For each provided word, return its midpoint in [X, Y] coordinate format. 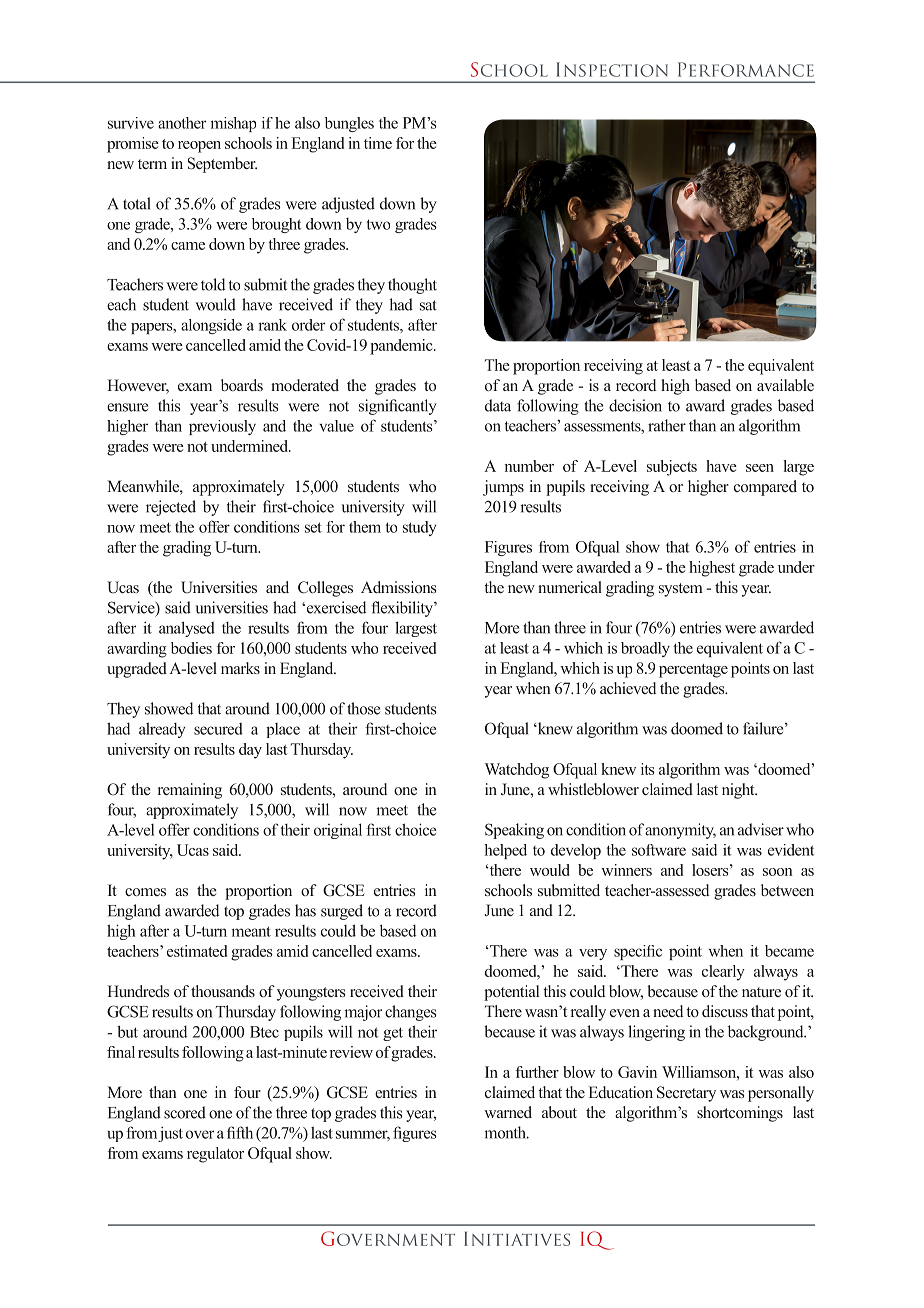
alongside [211, 326]
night [739, 791]
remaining [190, 791]
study [419, 528]
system [681, 590]
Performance [746, 69]
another [182, 123]
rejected [171, 508]
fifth [240, 1132]
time [378, 143]
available [785, 385]
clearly [723, 973]
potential [511, 993]
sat [428, 305]
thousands [223, 991]
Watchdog [517, 771]
